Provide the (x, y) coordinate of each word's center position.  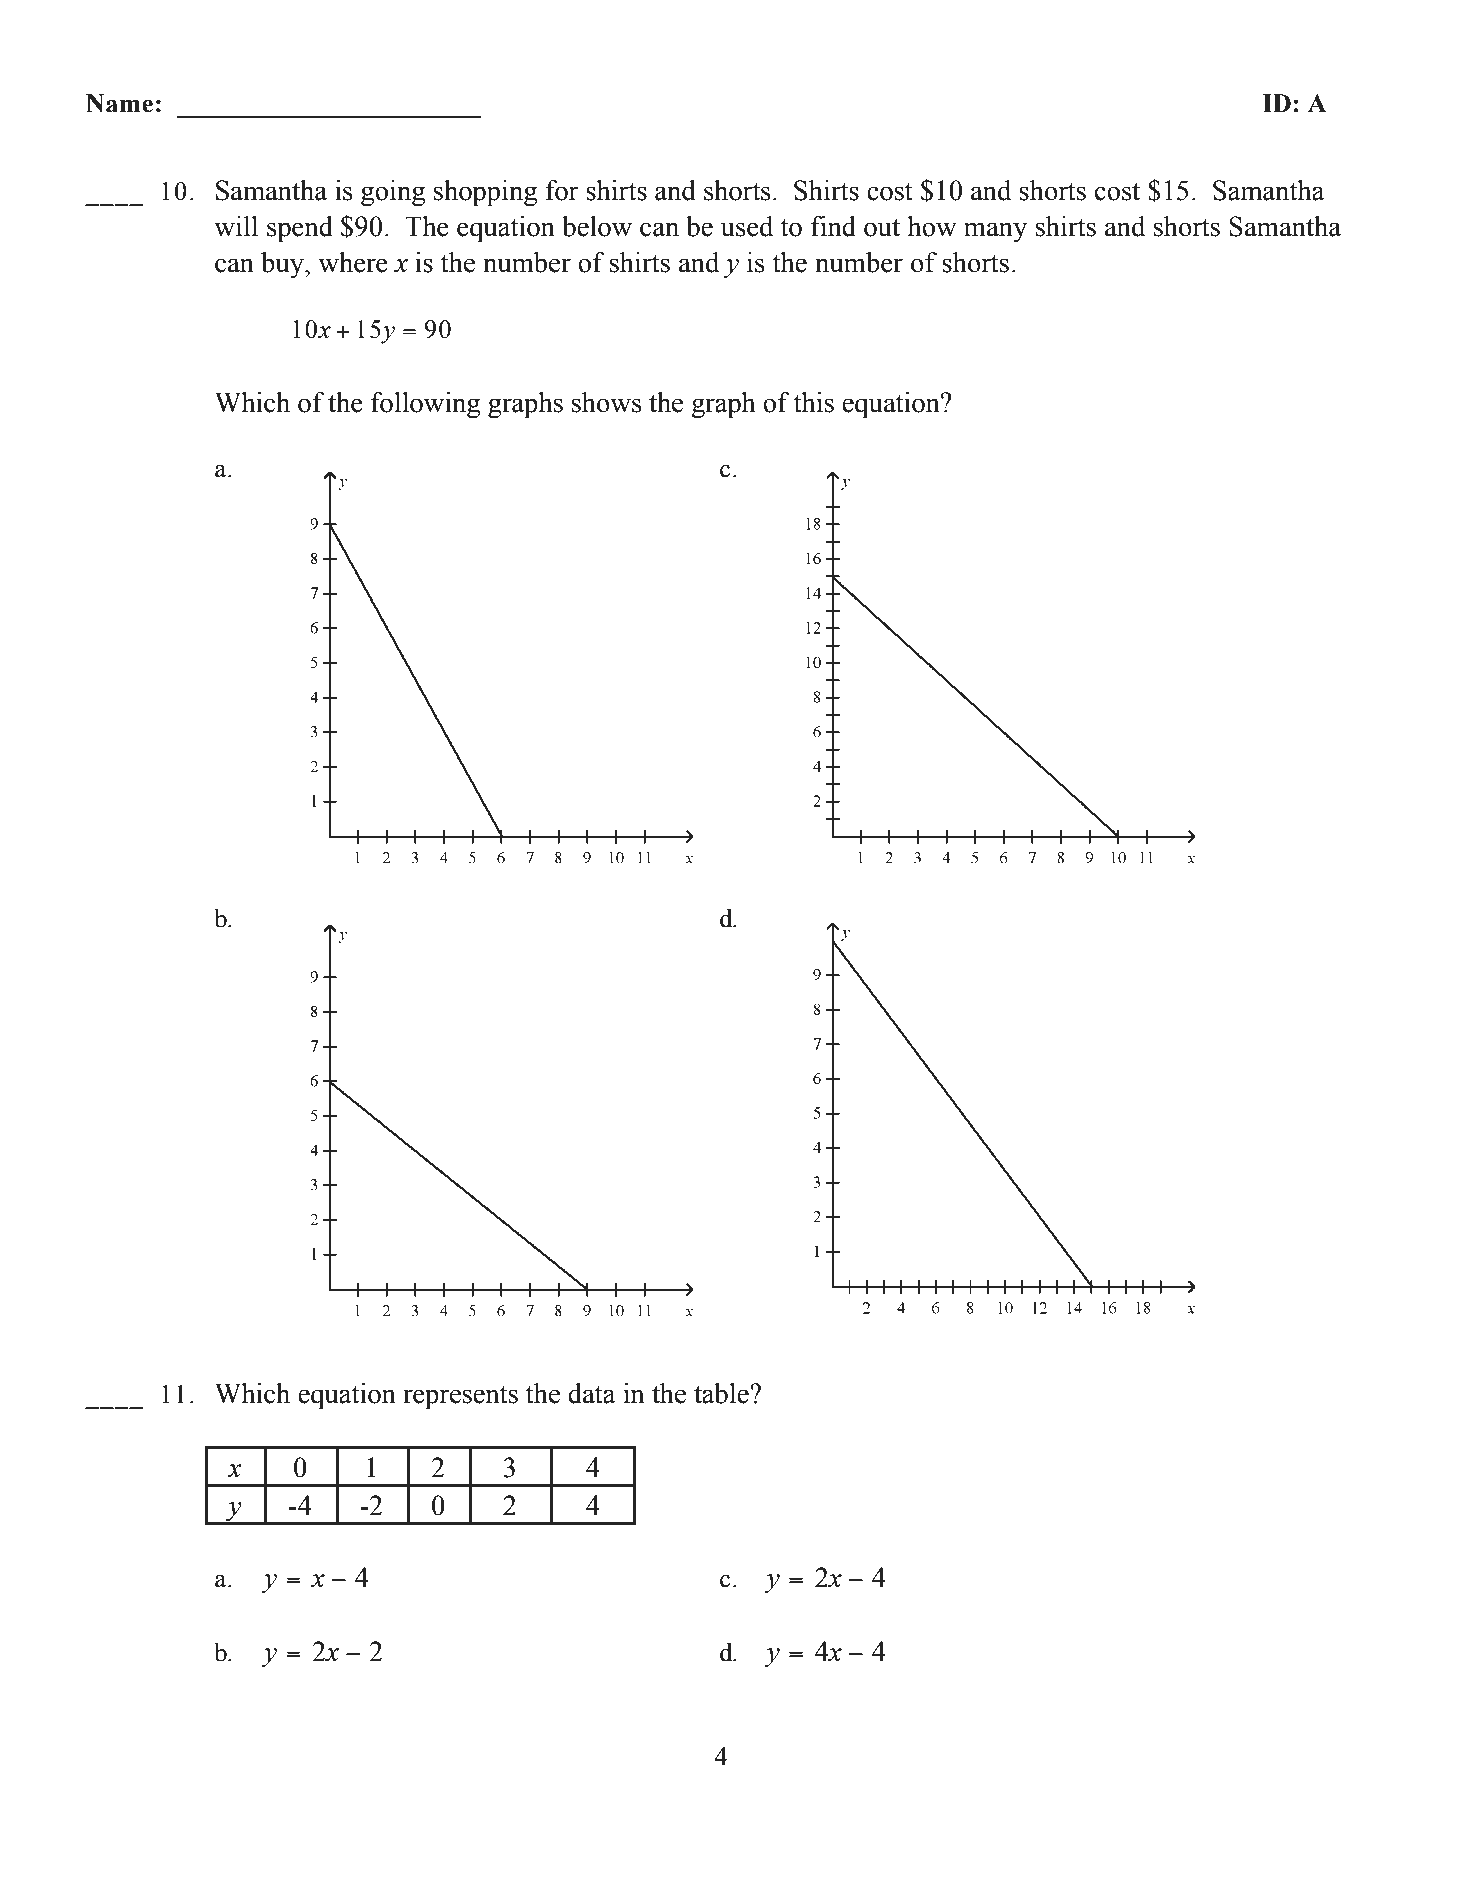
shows (607, 402)
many (995, 232)
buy (283, 265)
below (597, 226)
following (425, 405)
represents (460, 1398)
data (592, 1393)
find (833, 226)
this (814, 402)
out (882, 227)
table (722, 1393)
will (236, 226)
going (393, 193)
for (562, 190)
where (353, 262)
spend (300, 229)
